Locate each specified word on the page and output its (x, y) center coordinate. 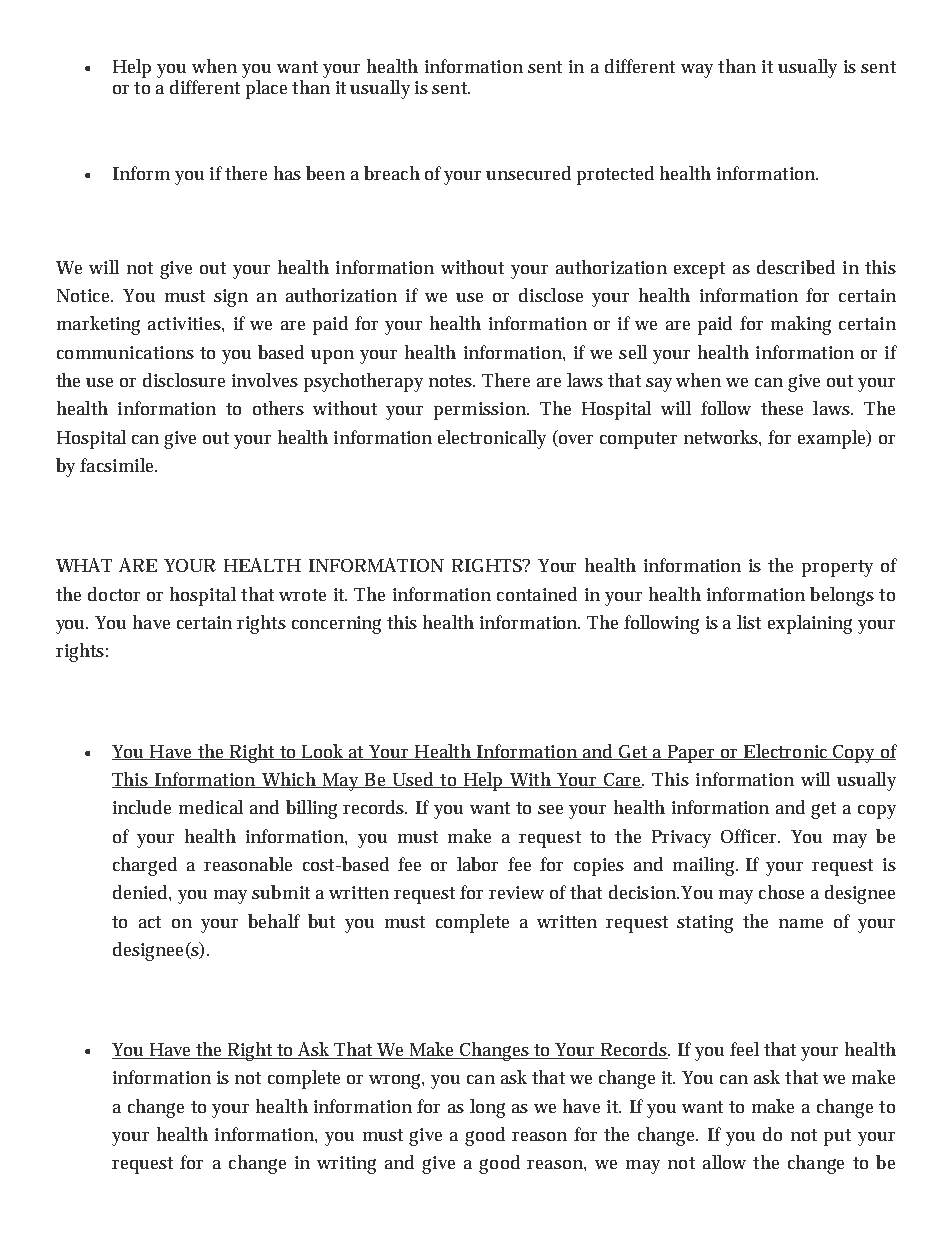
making (801, 325)
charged (145, 866)
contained (537, 594)
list (749, 622)
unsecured (528, 173)
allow (724, 1162)
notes (452, 381)
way (697, 71)
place (266, 89)
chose (781, 892)
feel (744, 1049)
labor (477, 864)
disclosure (184, 380)
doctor (114, 594)
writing (346, 1165)
